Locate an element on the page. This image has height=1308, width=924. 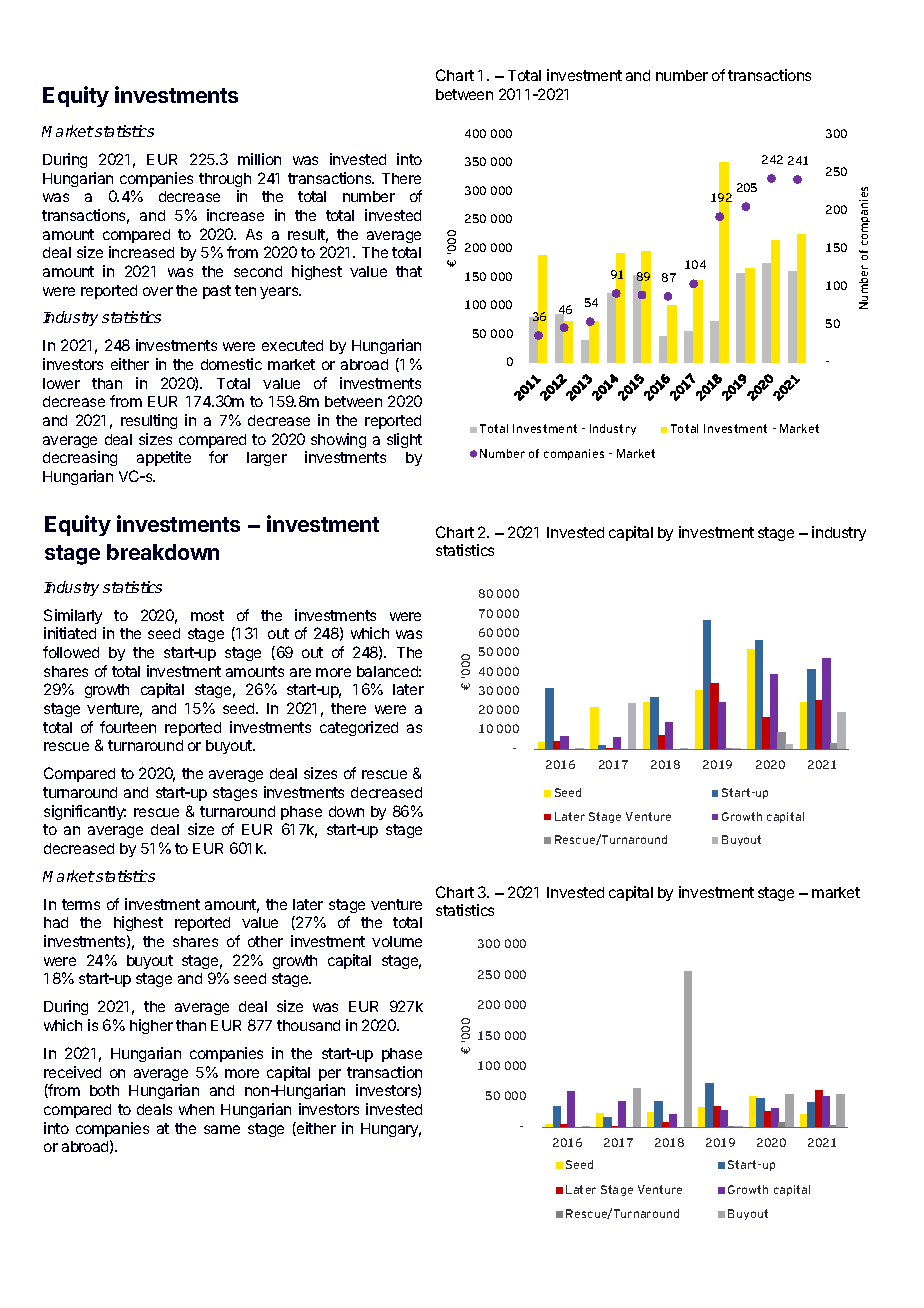
same is located at coordinates (222, 1129).
